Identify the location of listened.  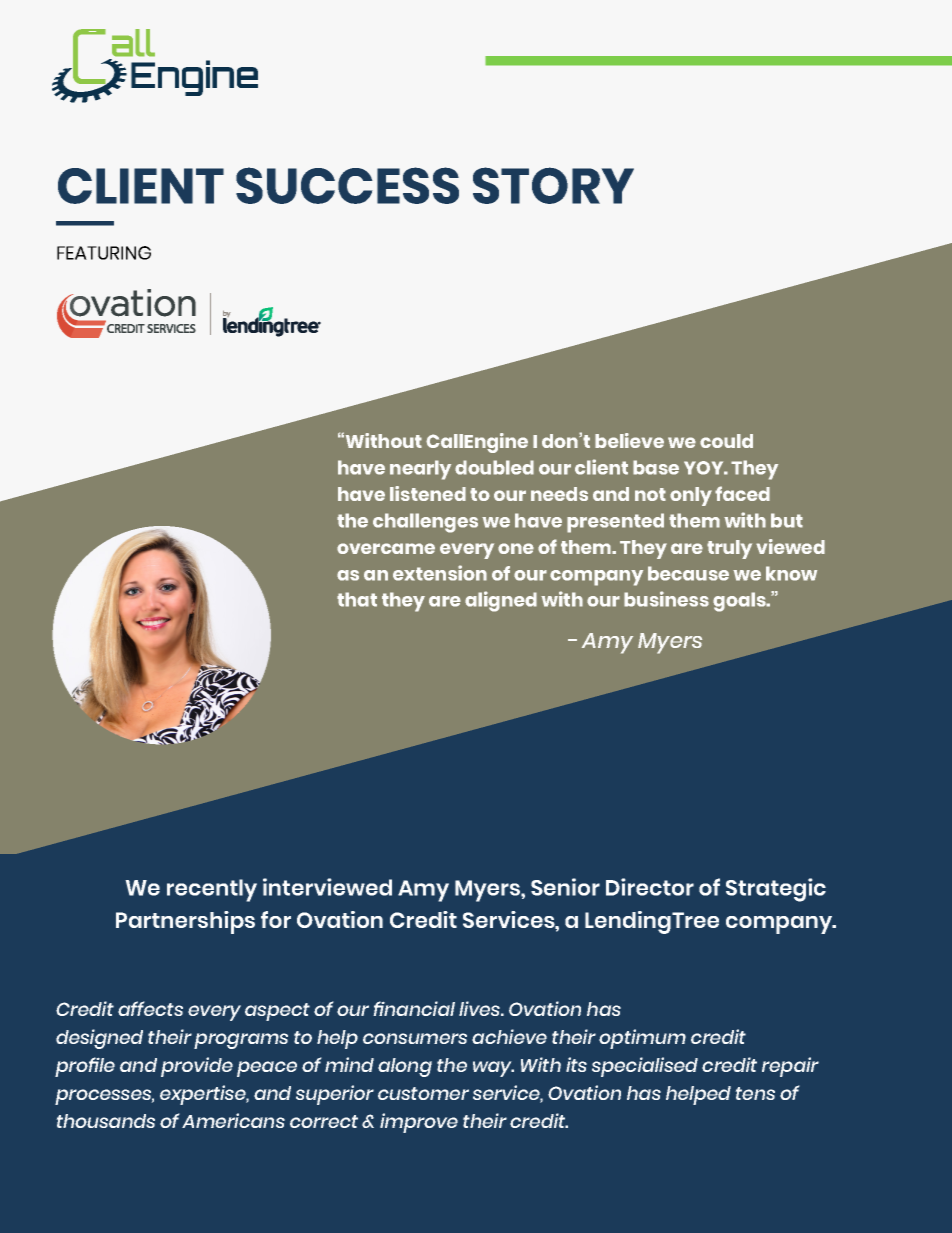
(428, 493).
